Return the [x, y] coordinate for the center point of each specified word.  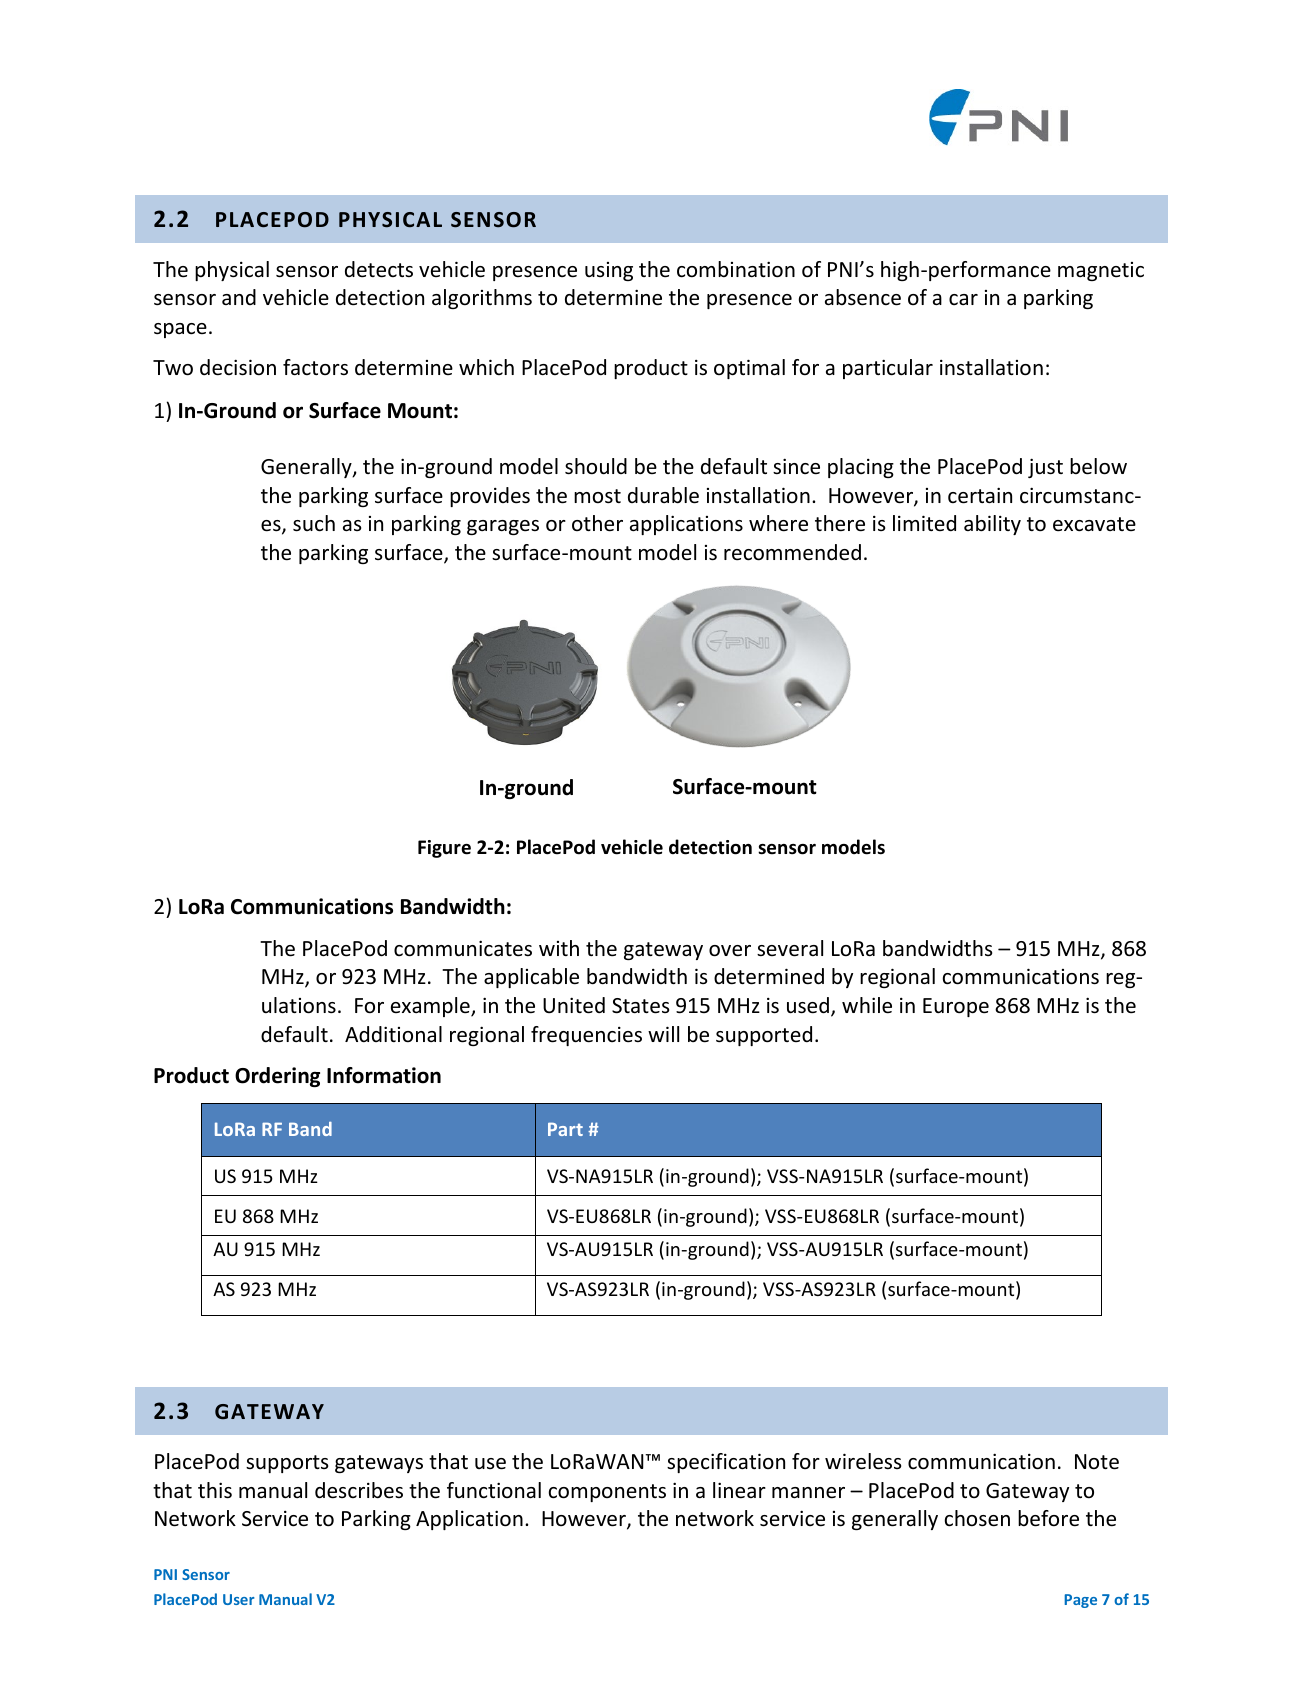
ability [992, 525]
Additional [393, 1034]
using [609, 271]
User [239, 1599]
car [963, 299]
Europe [956, 1007]
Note [1097, 1462]
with [559, 948]
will [663, 1034]
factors [315, 367]
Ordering [277, 1077]
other [597, 523]
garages [503, 527]
